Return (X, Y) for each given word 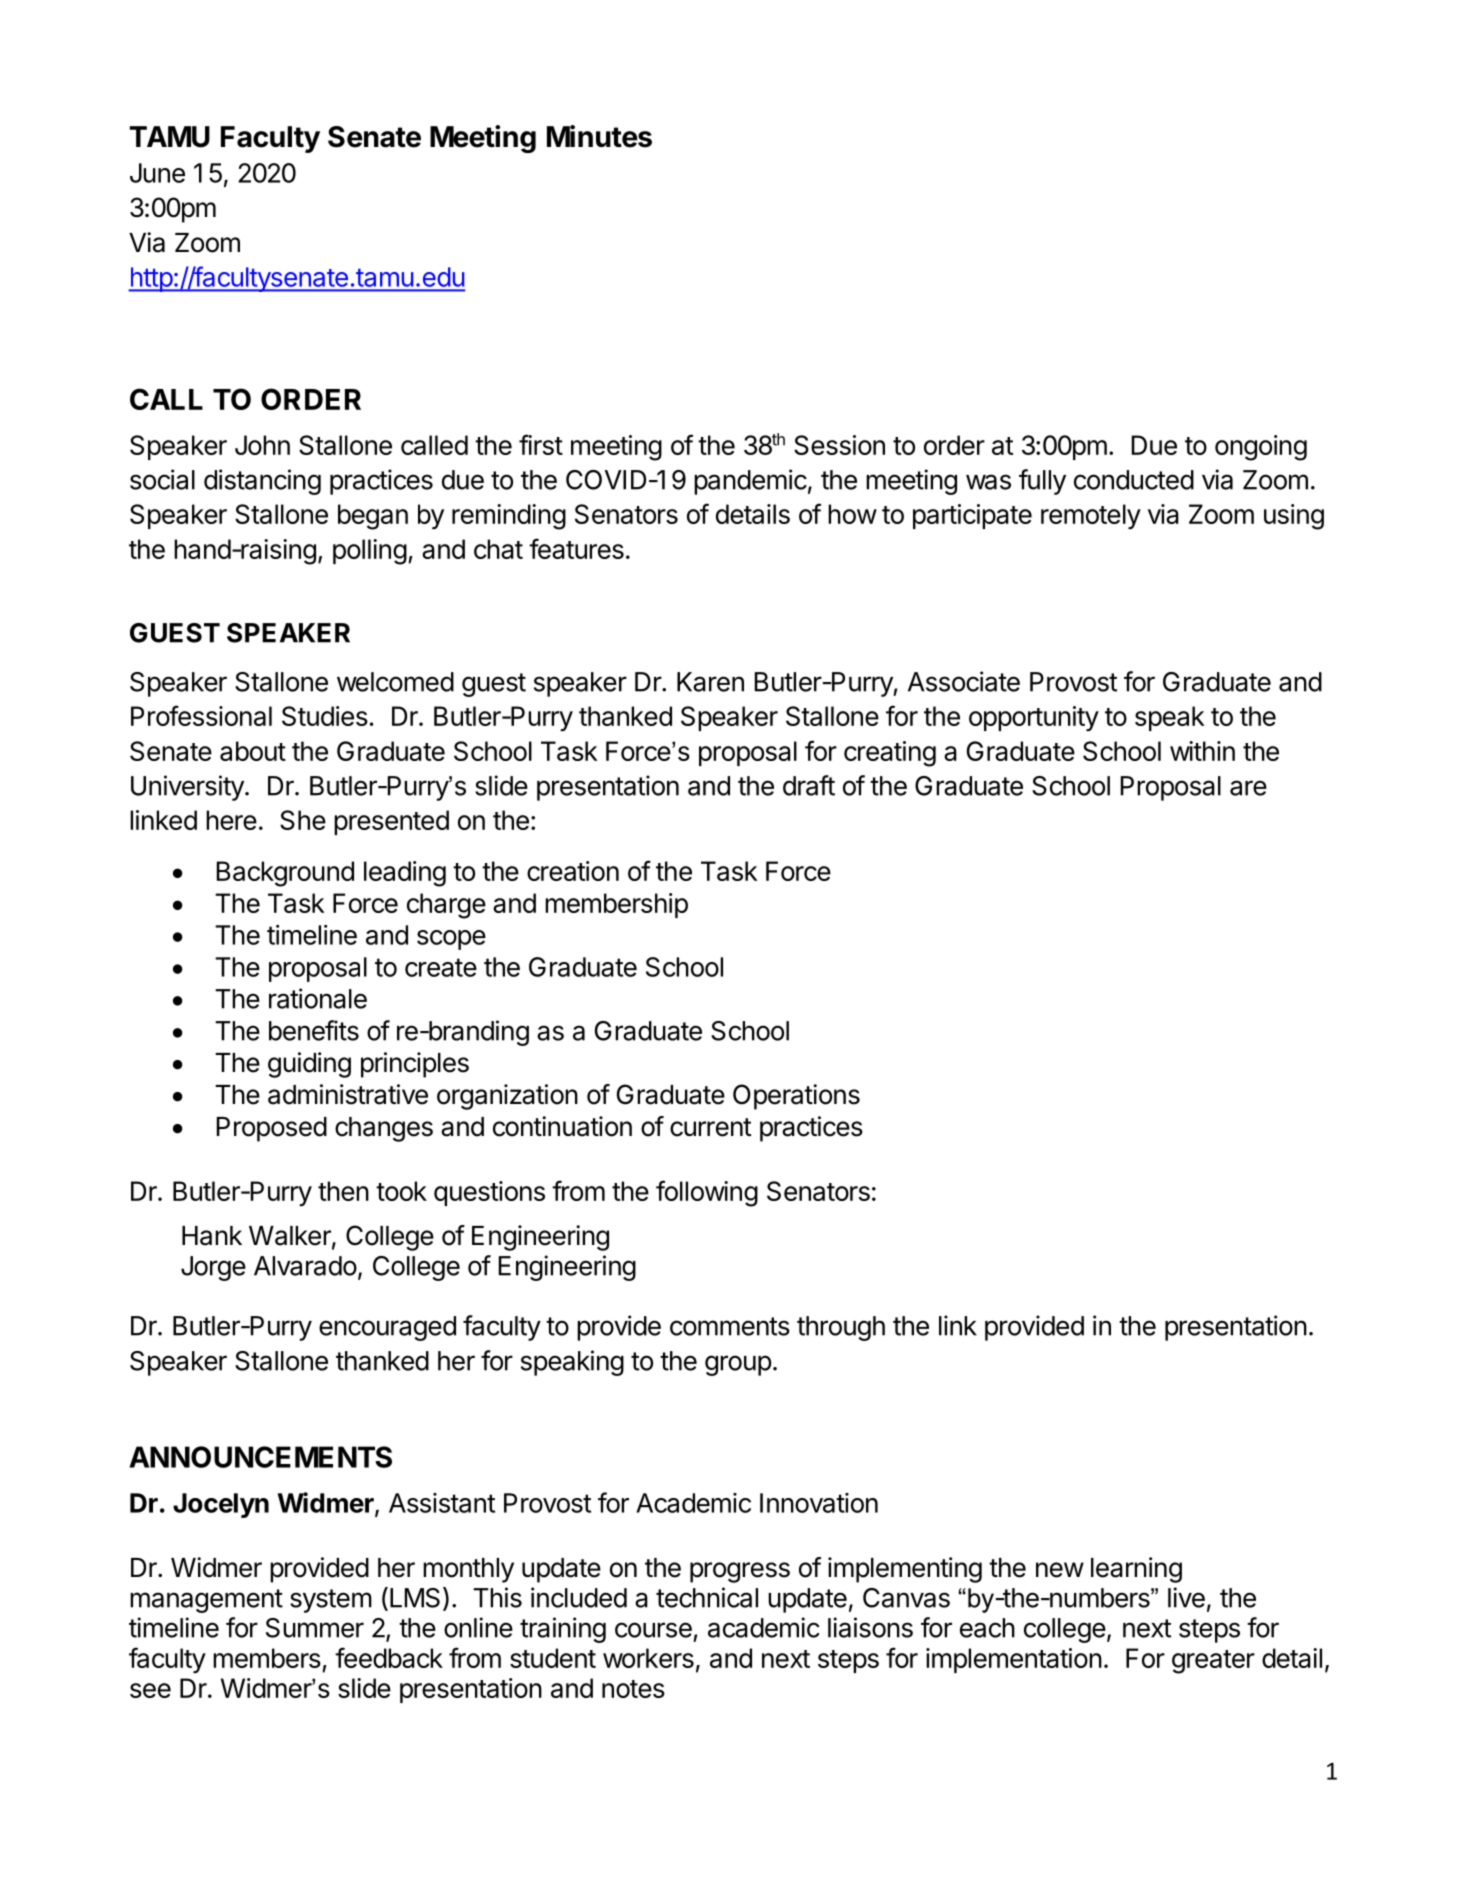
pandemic (750, 482)
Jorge (213, 1268)
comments (730, 1326)
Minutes (599, 136)
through (841, 1328)
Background (285, 874)
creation (573, 871)
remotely (1091, 516)
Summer (315, 1628)
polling (370, 552)
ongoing (1261, 448)
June (157, 173)
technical (707, 1597)
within (1202, 751)
